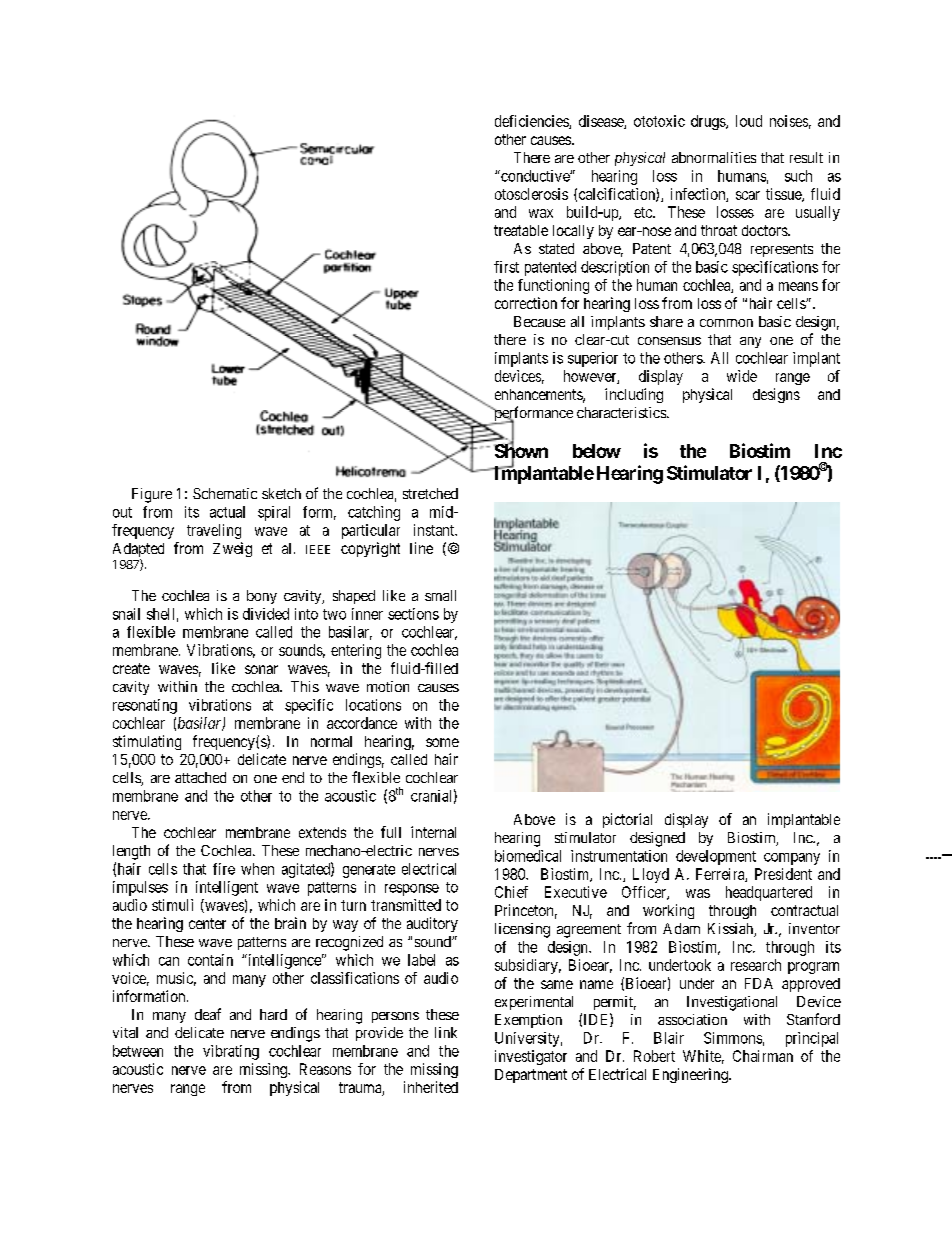 The width and height of the screenshot is (952, 1233). Describe the element at coordinates (231, 1052) in the screenshot. I see `vibrating` at that location.
